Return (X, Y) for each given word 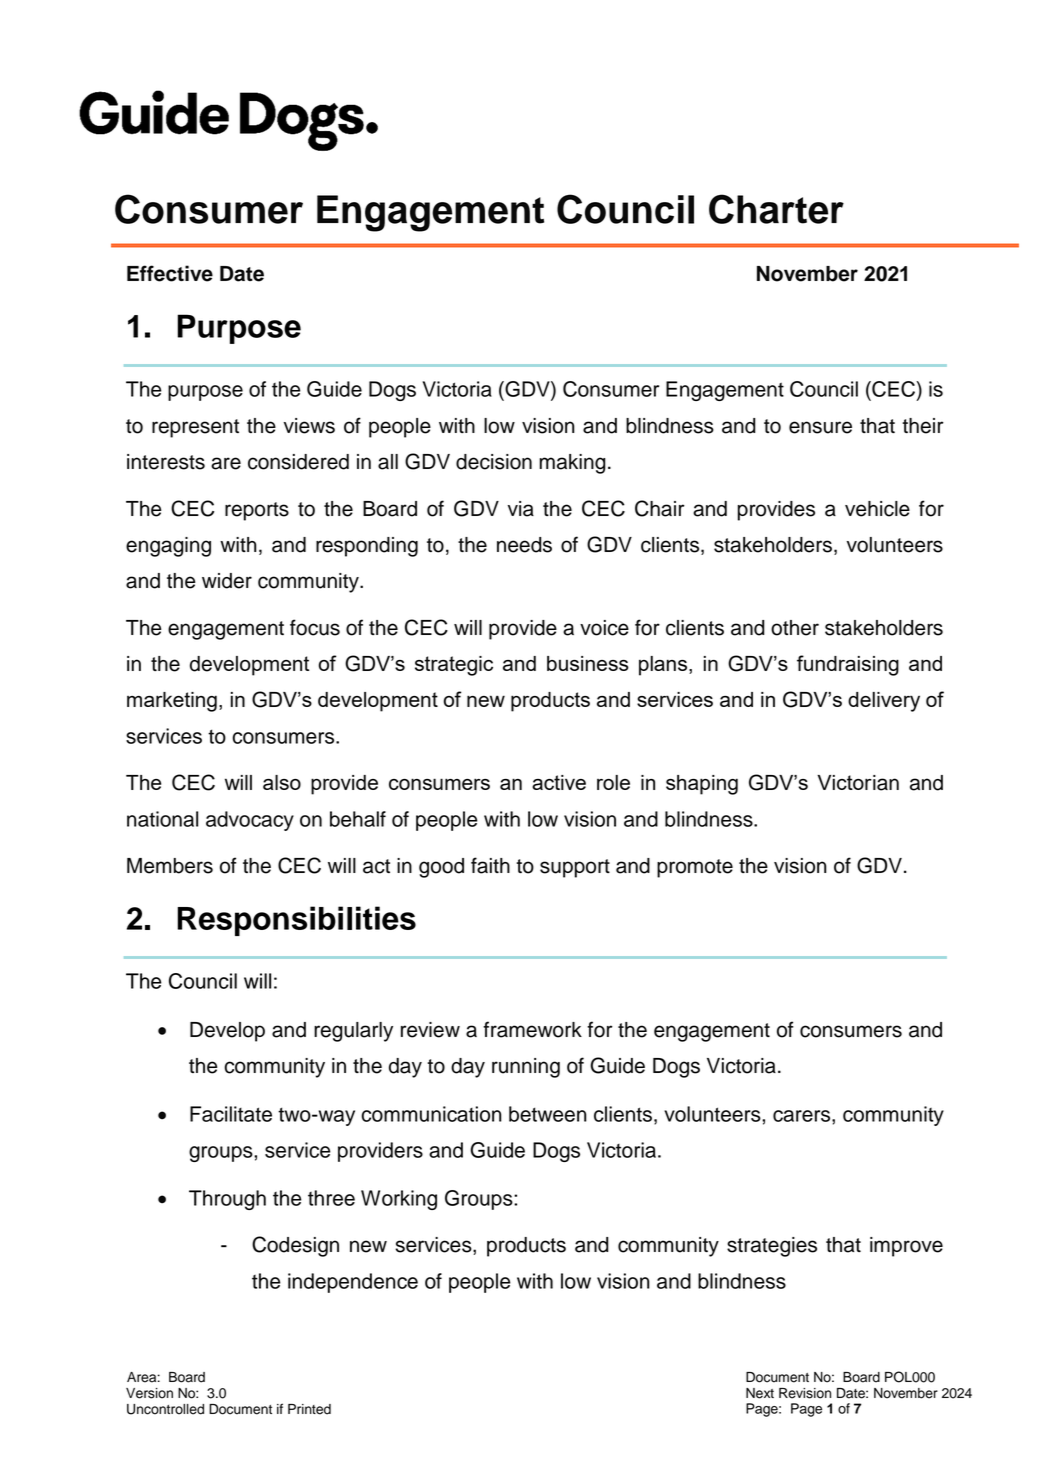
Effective (170, 273)
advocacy (250, 821)
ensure (820, 427)
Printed (309, 1409)
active (559, 782)
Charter (776, 209)
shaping (702, 785)
